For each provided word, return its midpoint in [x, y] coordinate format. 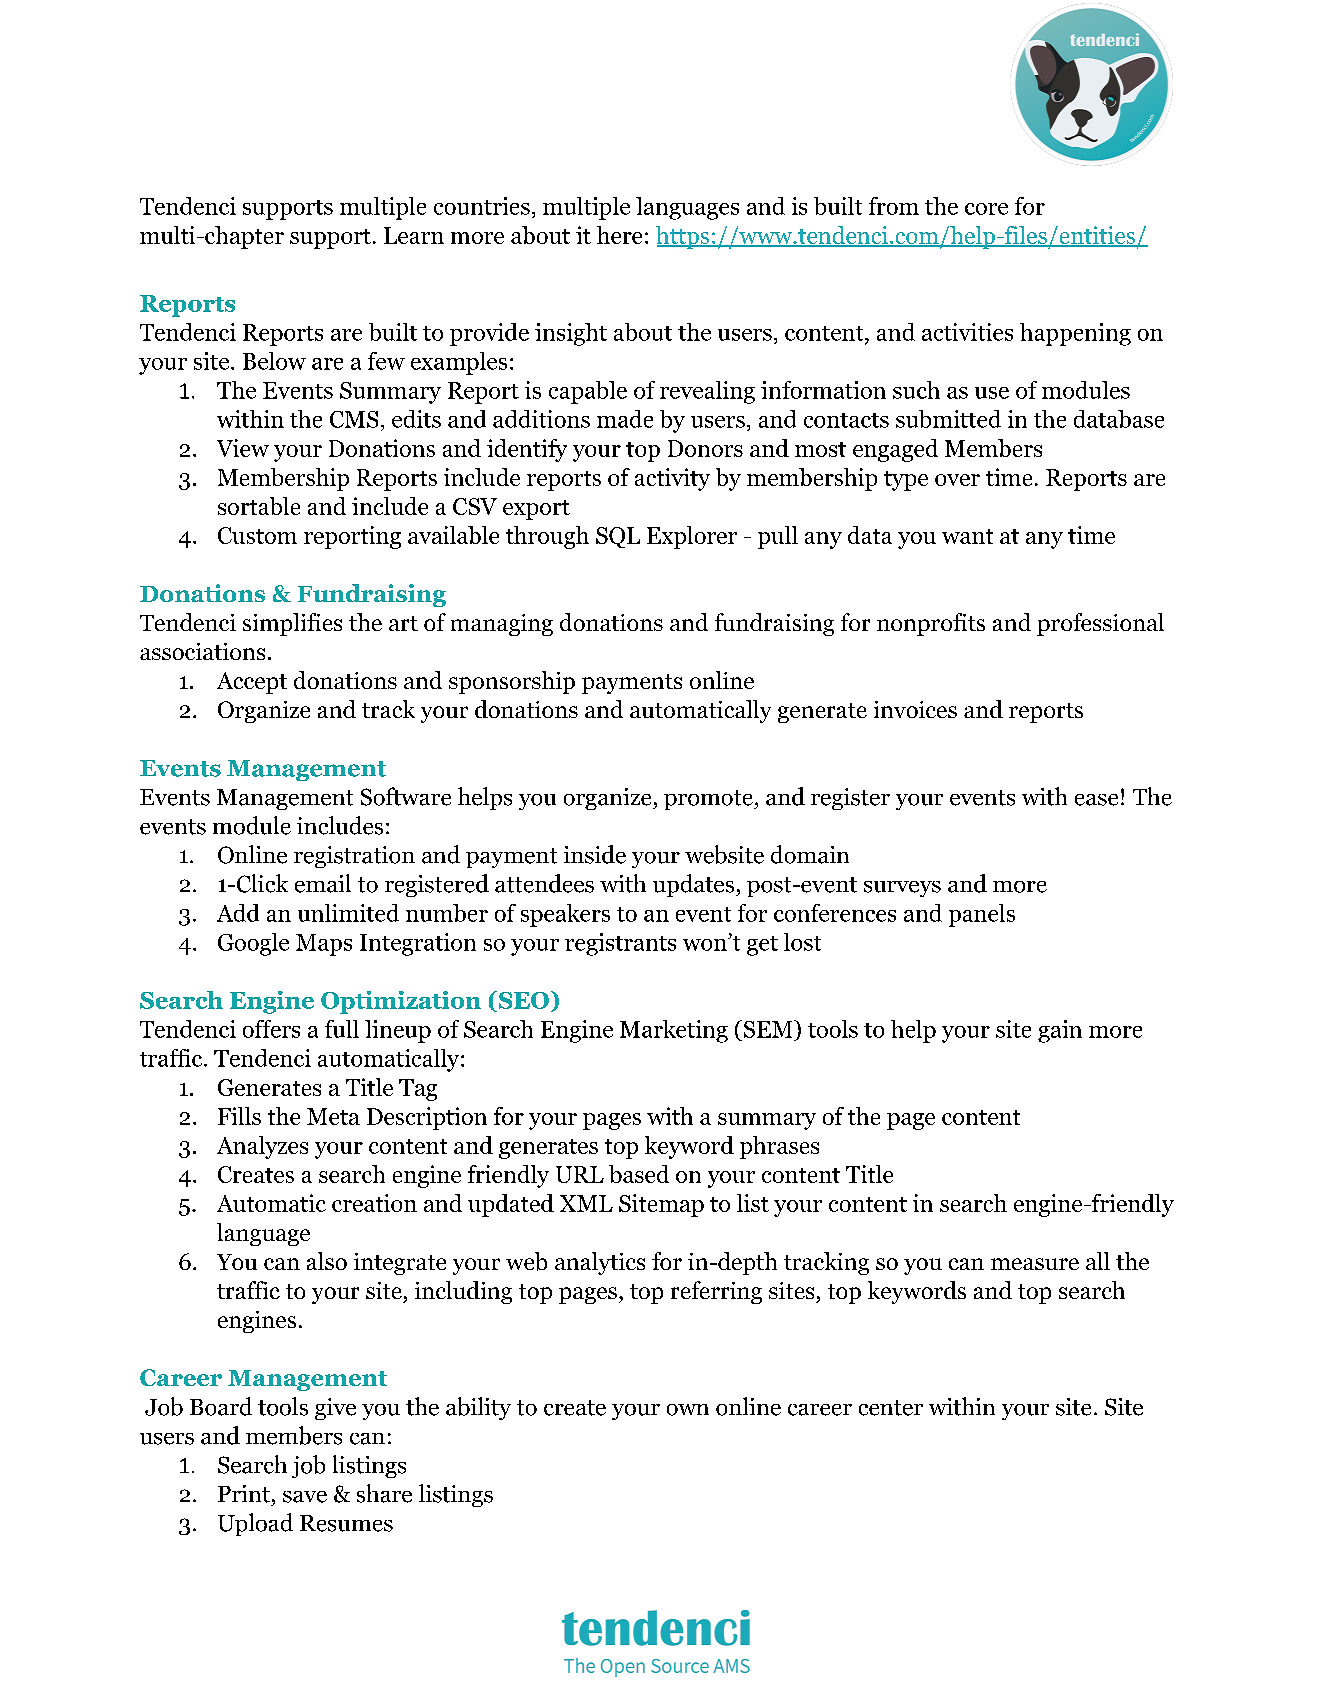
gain [1060, 1031]
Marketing [674, 1031]
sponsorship [512, 682]
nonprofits [931, 624]
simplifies [292, 624]
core [986, 209]
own [688, 1410]
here [619, 235]
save [305, 1497]
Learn [414, 235]
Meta [333, 1116]
